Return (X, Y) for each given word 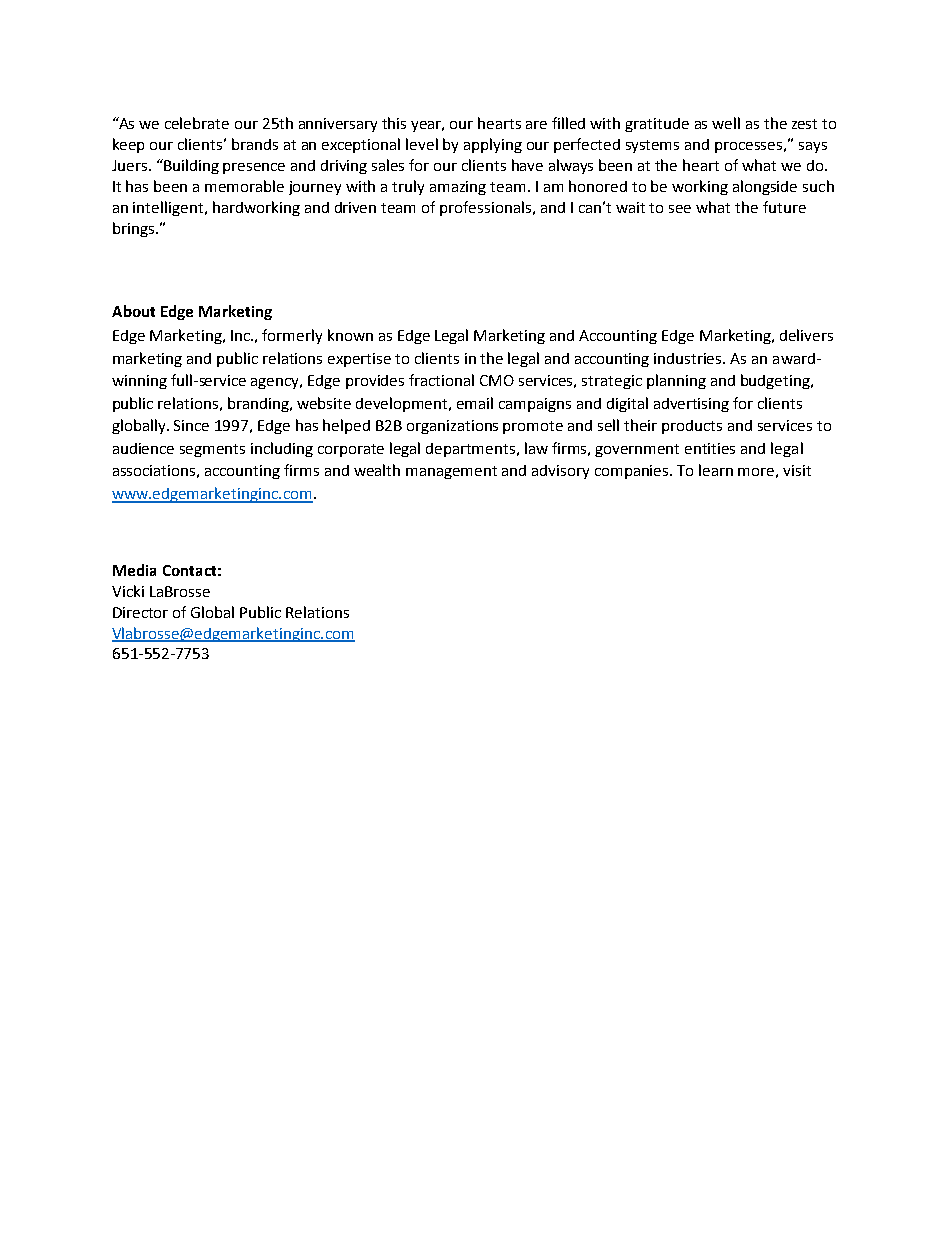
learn (716, 470)
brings (135, 229)
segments (212, 450)
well (726, 123)
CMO (497, 380)
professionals (487, 208)
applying (493, 145)
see (680, 209)
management (451, 472)
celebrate (197, 123)
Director (140, 612)
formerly (292, 336)
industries (689, 358)
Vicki (128, 591)
